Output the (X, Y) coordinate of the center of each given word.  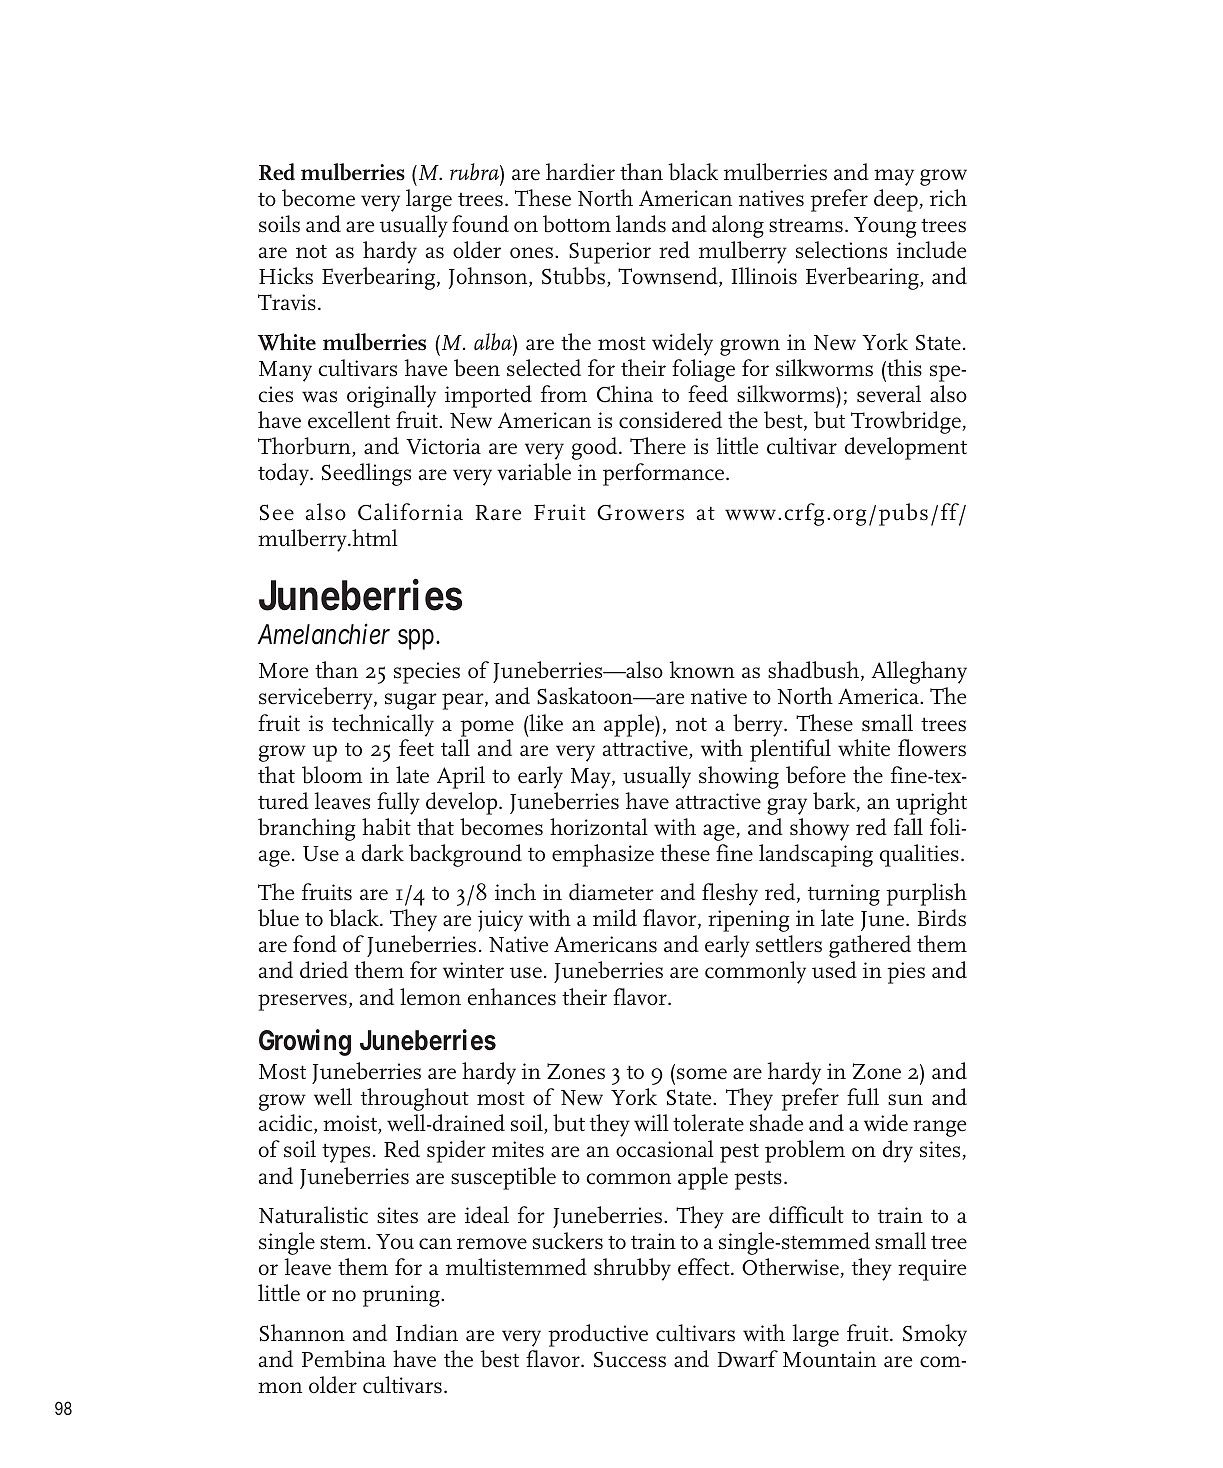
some (702, 1074)
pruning (402, 1296)
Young (885, 227)
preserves (302, 1002)
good (596, 448)
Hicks (286, 276)
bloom (332, 775)
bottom (577, 224)
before (816, 775)
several (889, 394)
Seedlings (366, 474)
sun (905, 1100)
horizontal (599, 827)
